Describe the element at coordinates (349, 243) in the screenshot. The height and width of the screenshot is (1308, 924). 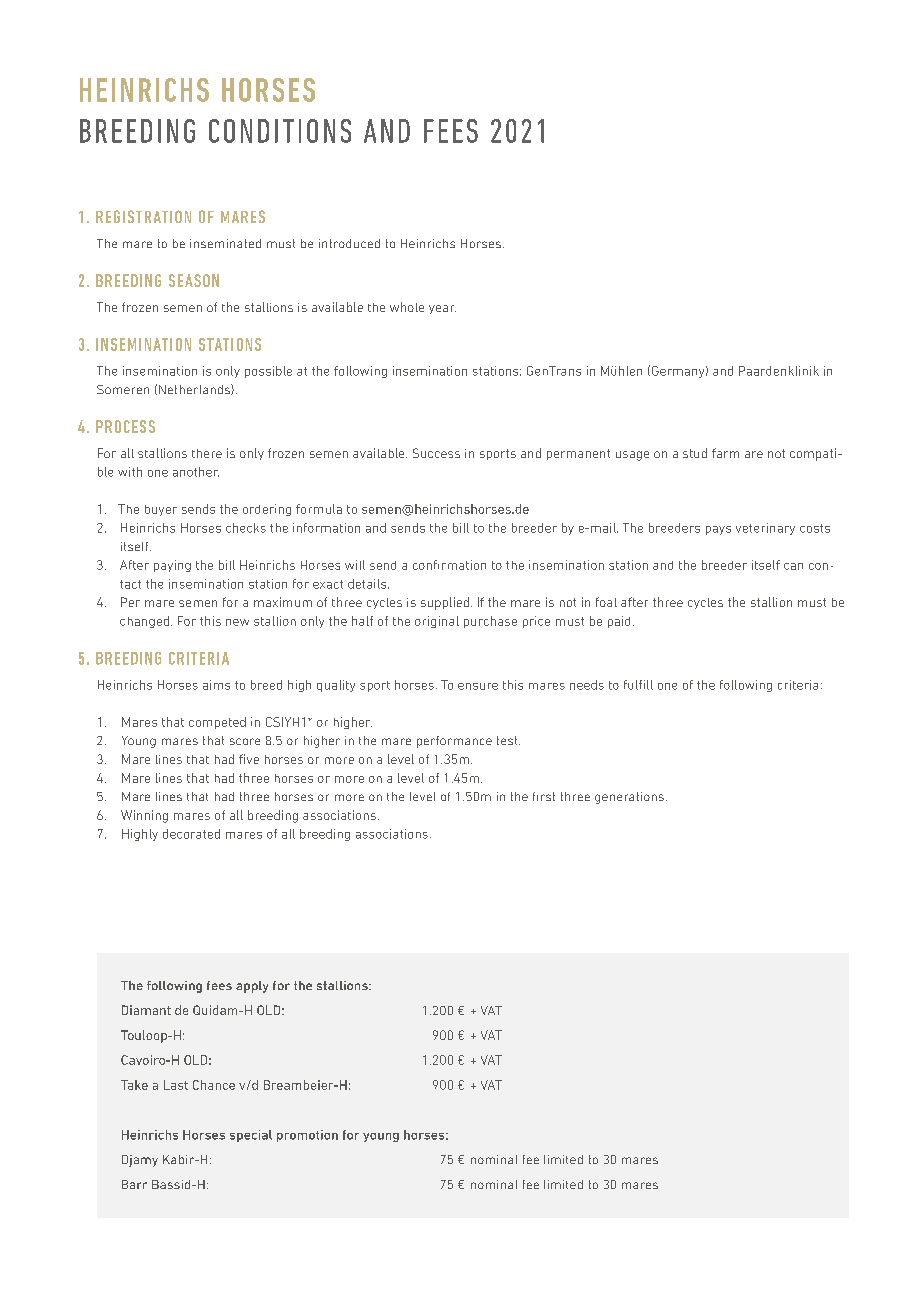
I see `introduced` at that location.
